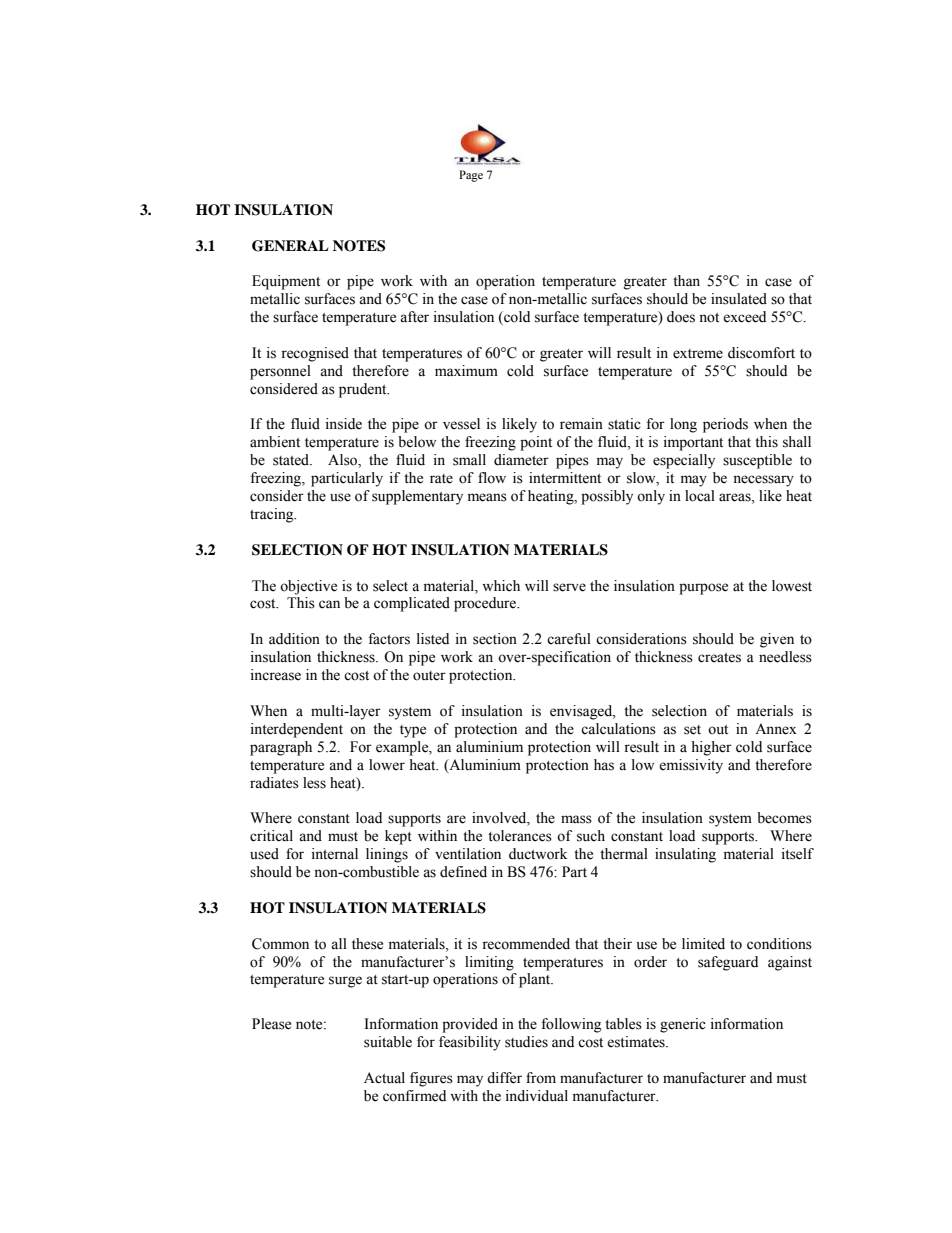 This screenshot has width=952, height=1233. Describe the element at coordinates (294, 639) in the screenshot. I see `addition` at that location.
